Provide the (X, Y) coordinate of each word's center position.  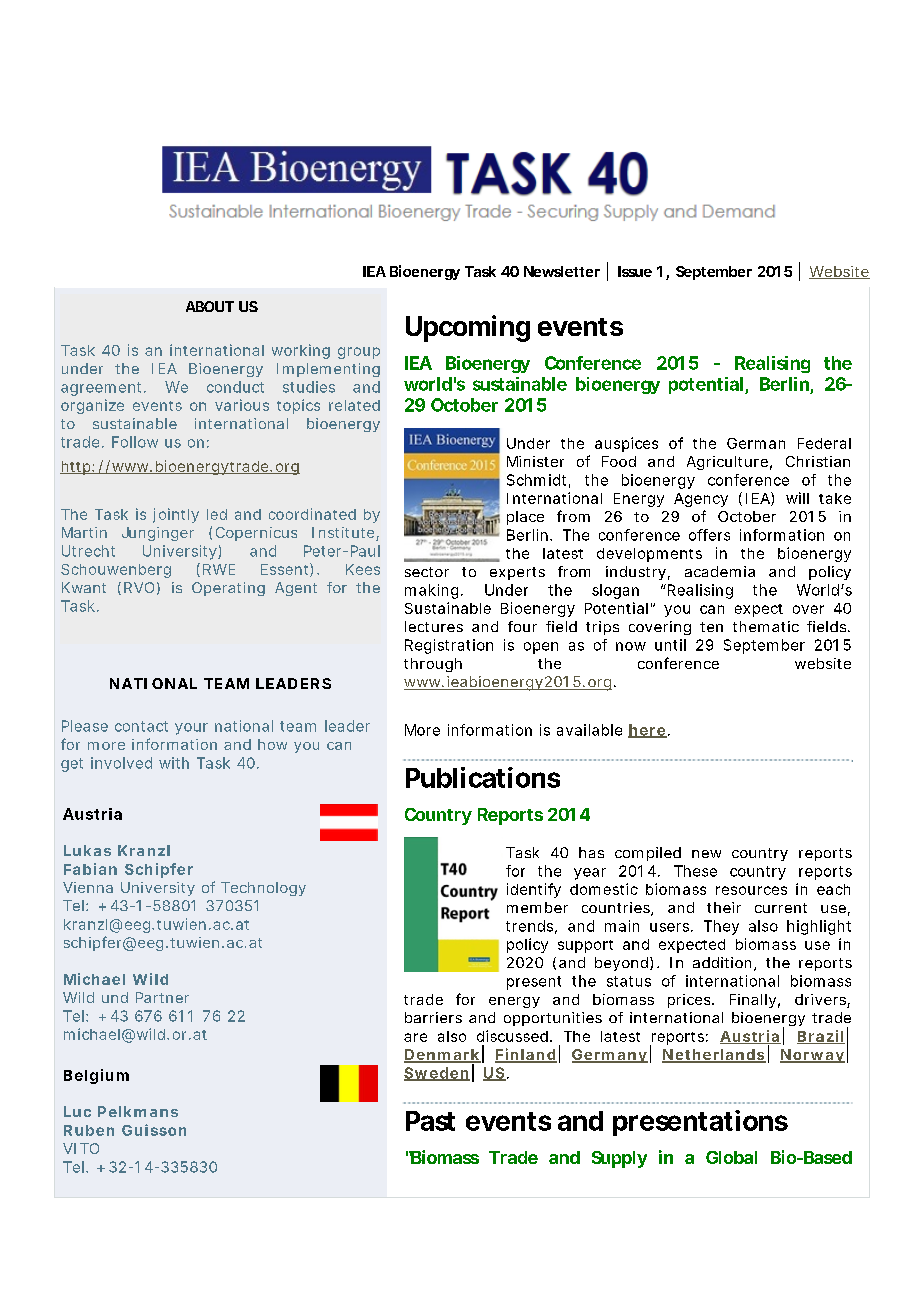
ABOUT (210, 306)
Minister (535, 461)
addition (722, 962)
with (174, 763)
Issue (635, 271)
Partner (162, 997)
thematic (766, 626)
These (695, 871)
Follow (135, 442)
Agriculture (727, 463)
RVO (139, 587)
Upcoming (468, 328)
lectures (434, 626)
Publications (483, 777)
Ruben (89, 1130)
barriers (433, 1017)
